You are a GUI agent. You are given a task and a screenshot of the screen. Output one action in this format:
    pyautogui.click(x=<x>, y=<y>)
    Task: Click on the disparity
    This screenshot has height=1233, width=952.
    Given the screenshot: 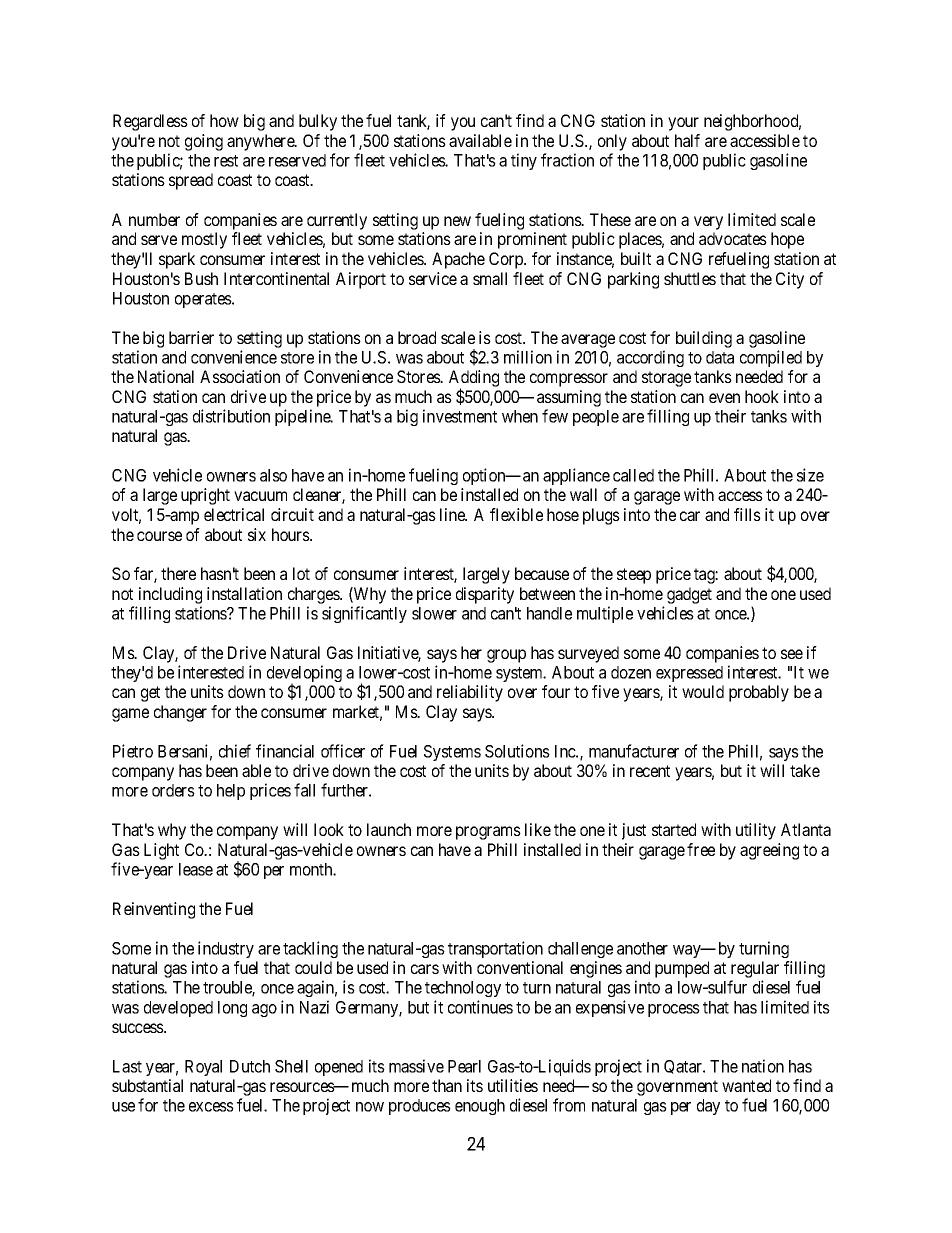 What is the action you would take?
    pyautogui.click(x=485, y=595)
